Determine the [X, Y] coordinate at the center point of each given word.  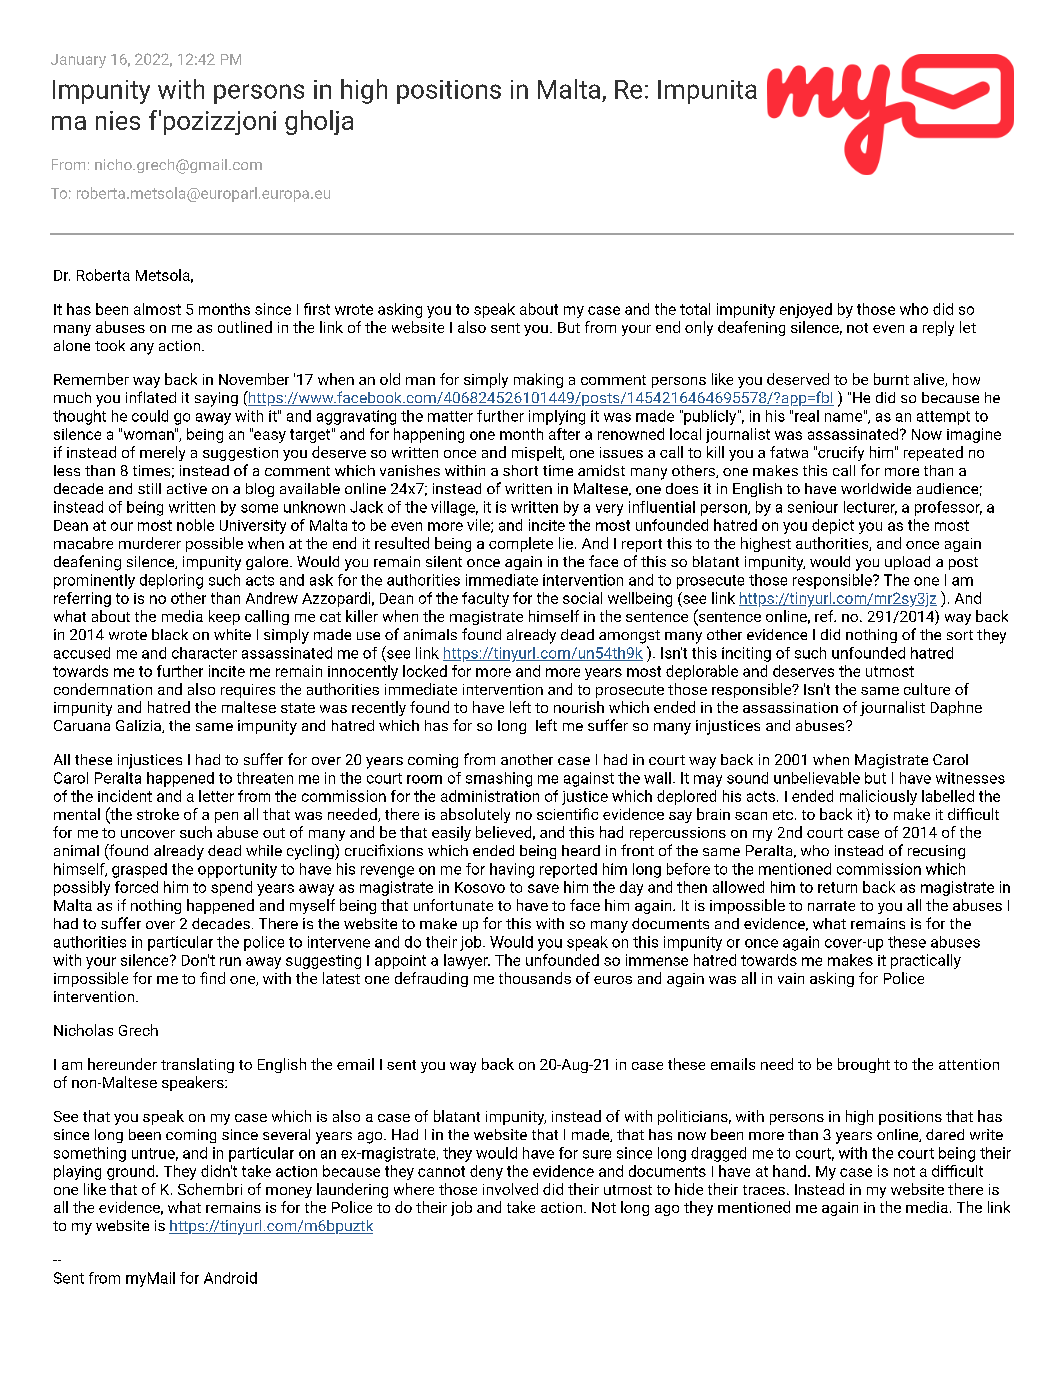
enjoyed [806, 310]
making [538, 380]
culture [927, 689]
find [212, 978]
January [78, 61]
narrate [831, 906]
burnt [891, 379]
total [695, 309]
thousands [535, 978]
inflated [151, 397]
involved [510, 1189]
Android [230, 1278]
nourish [579, 707]
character [204, 653]
